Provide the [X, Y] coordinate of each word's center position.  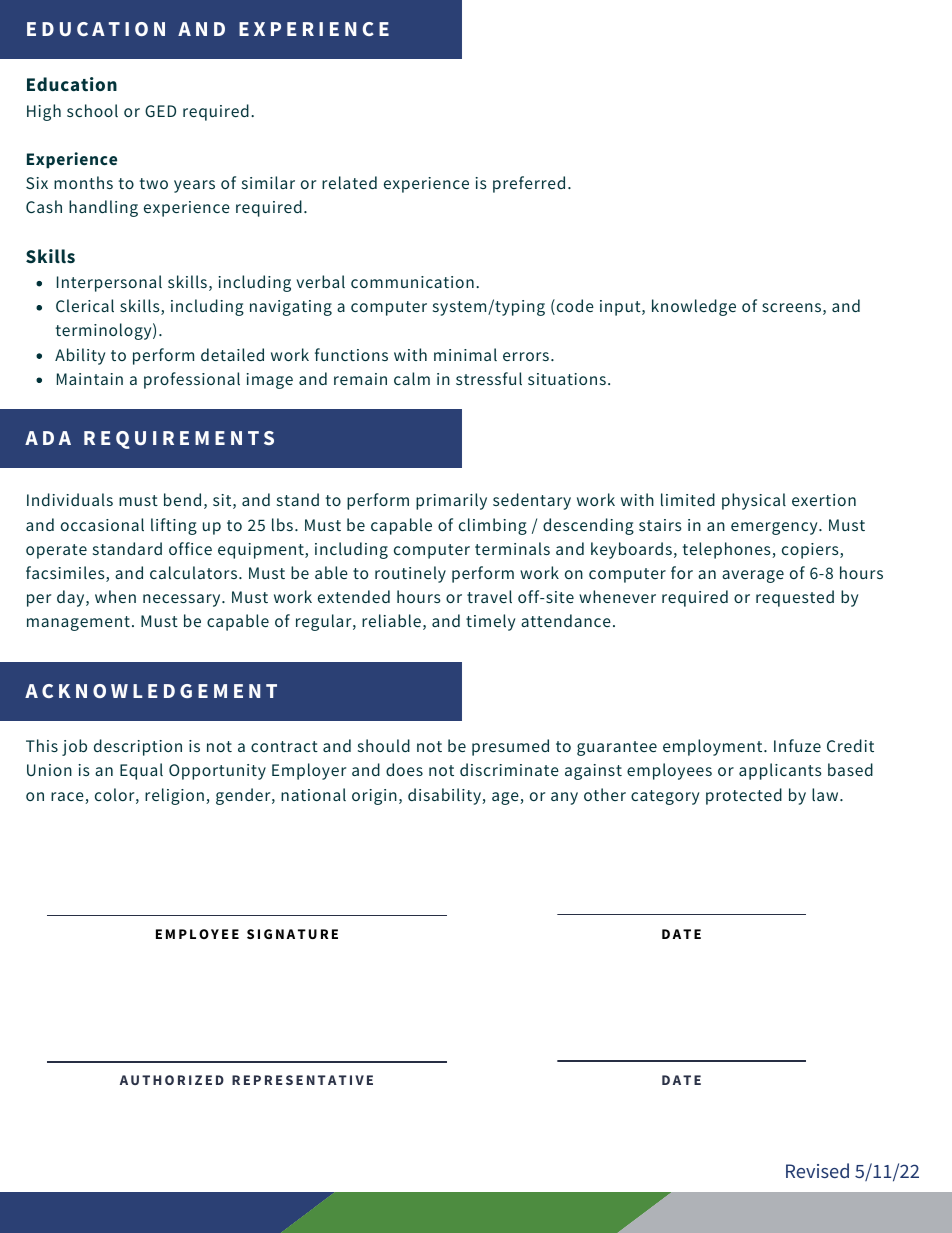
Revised [817, 1170]
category [665, 797]
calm [412, 378]
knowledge [694, 307]
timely [490, 622]
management [78, 623]
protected [744, 796]
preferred [529, 184]
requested [795, 598]
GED [160, 111]
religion [174, 796]
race [68, 798]
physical [754, 501]
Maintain [90, 379]
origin [374, 797]
